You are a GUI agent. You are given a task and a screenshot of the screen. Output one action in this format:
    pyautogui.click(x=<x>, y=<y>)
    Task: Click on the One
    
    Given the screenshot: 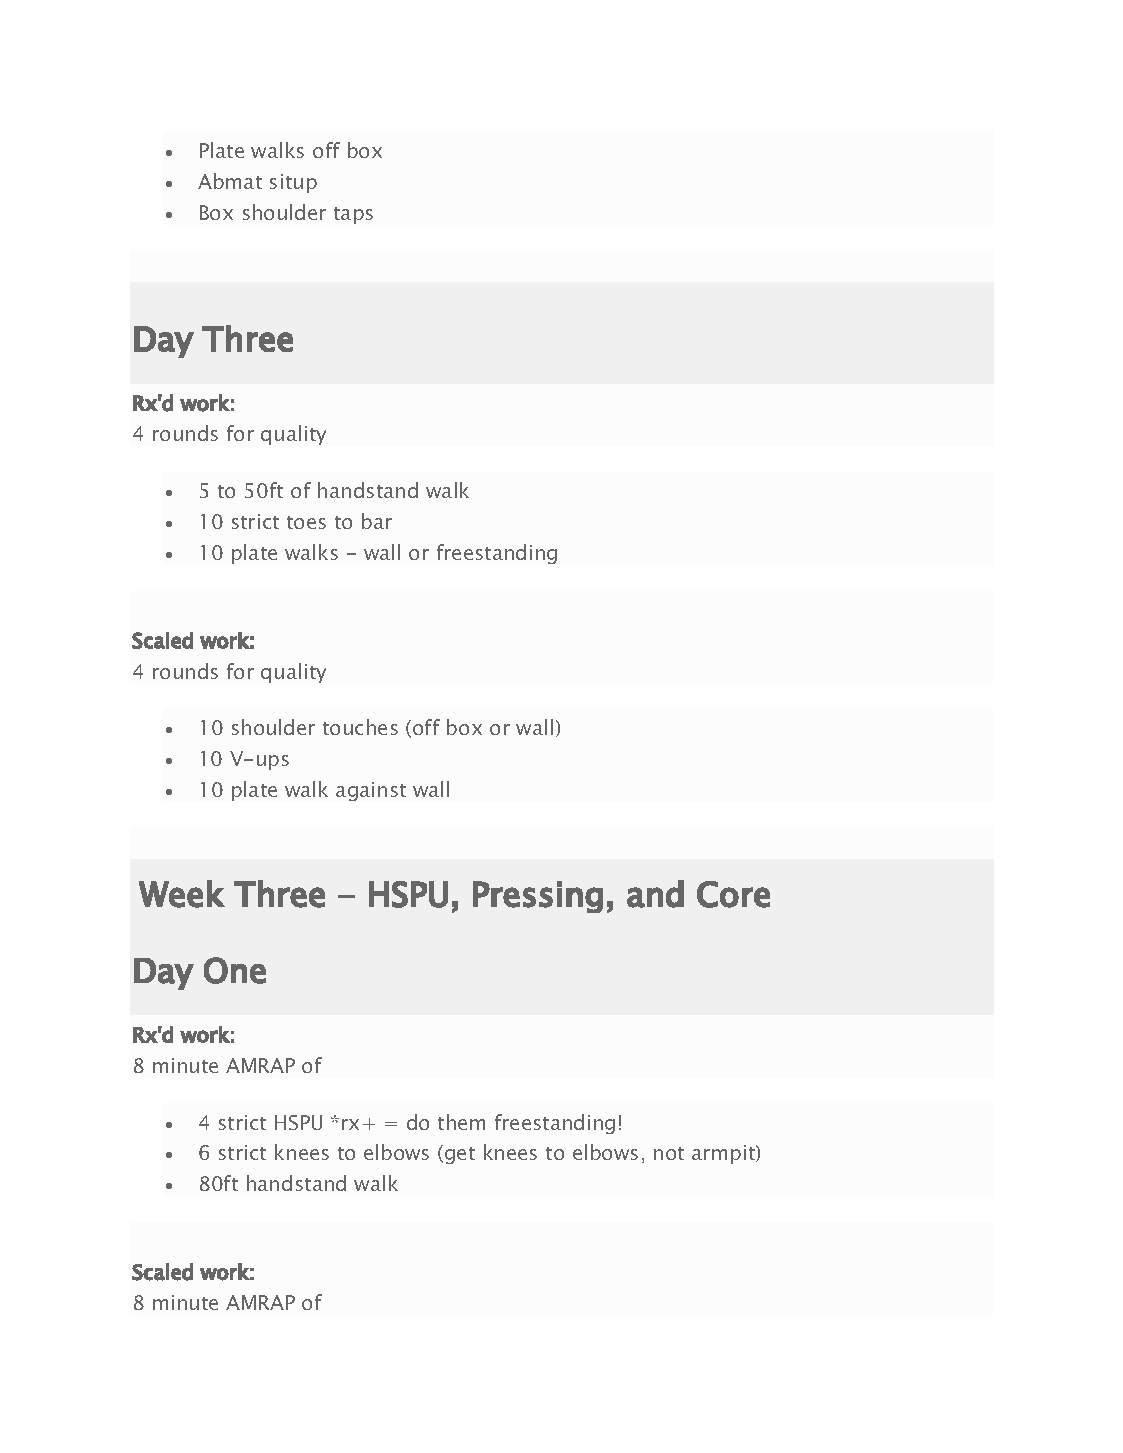 What is the action you would take?
    pyautogui.click(x=235, y=970)
